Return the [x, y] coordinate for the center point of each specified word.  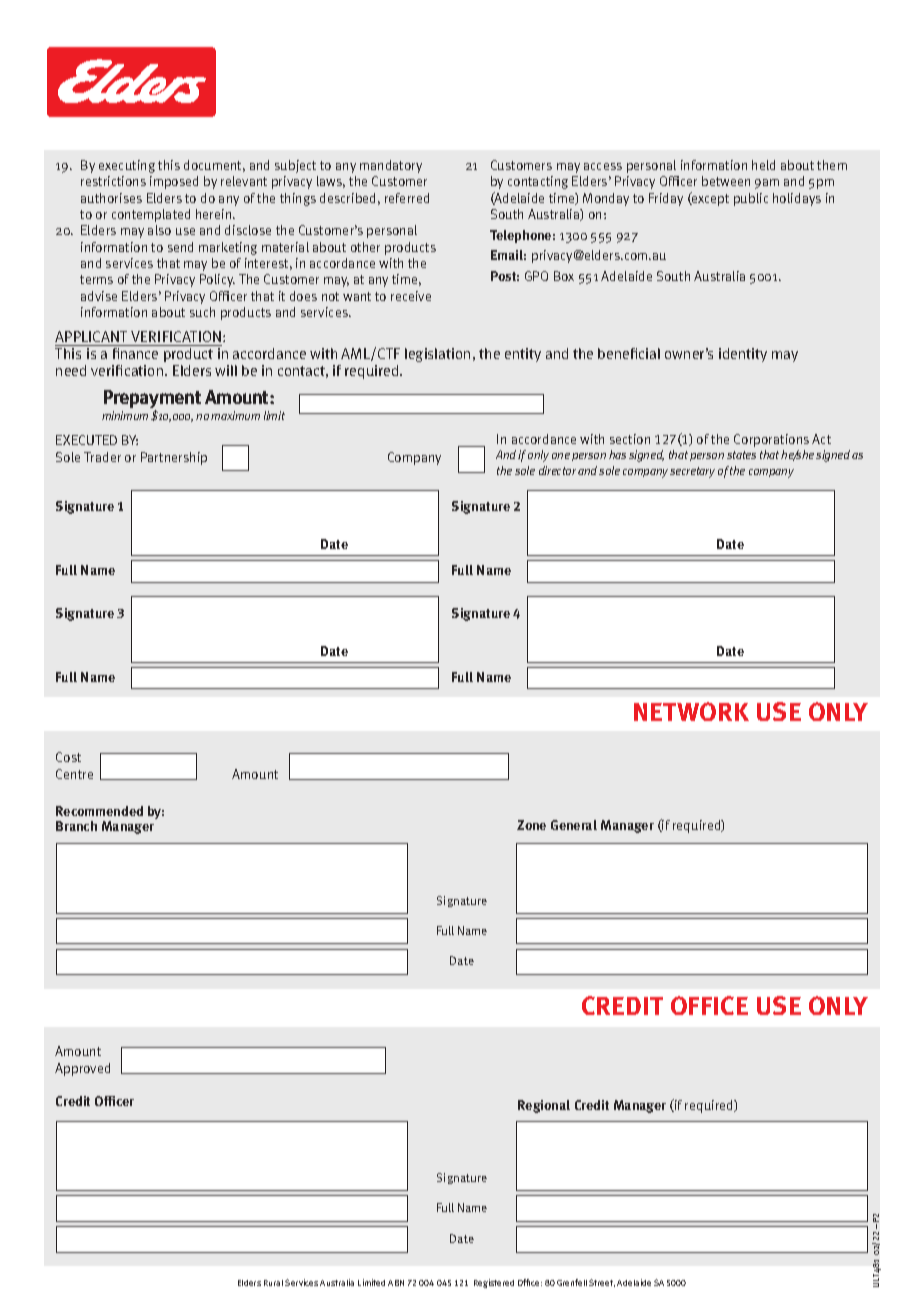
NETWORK [691, 711]
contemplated [151, 215]
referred [407, 198]
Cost [68, 757]
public [751, 199]
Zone [531, 825]
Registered [494, 1283]
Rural [273, 1283]
